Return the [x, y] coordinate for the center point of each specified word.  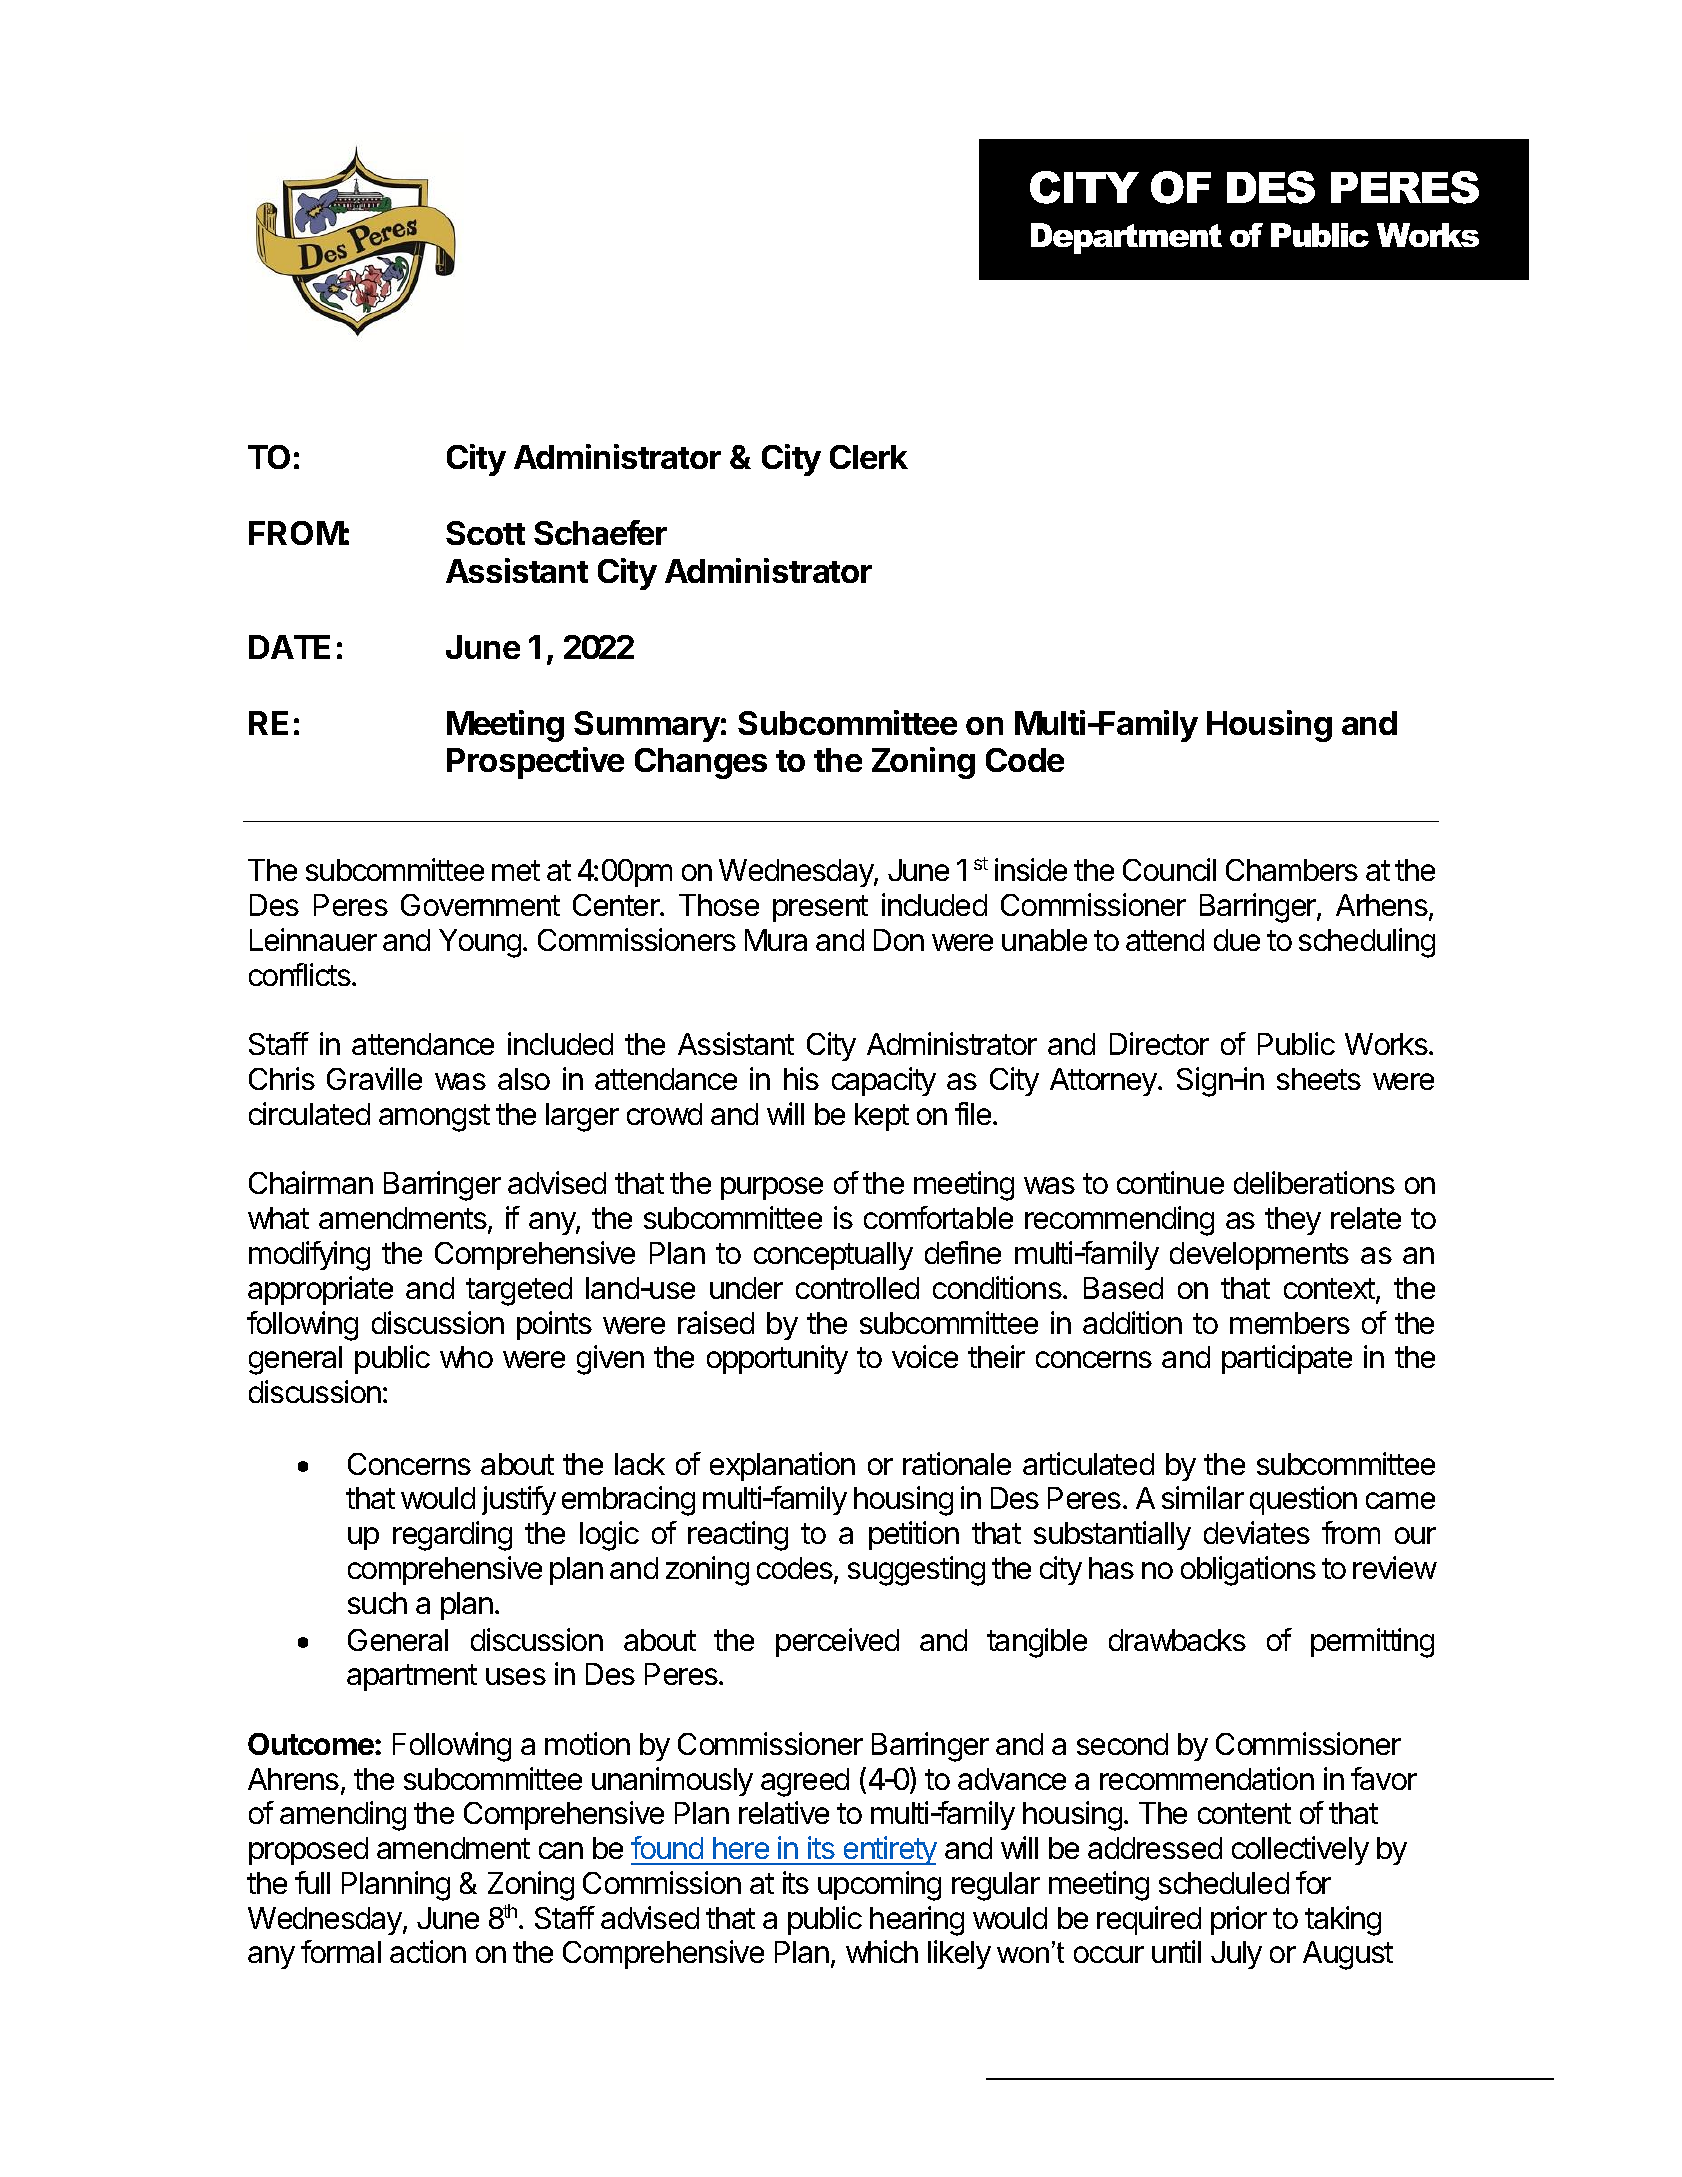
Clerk [869, 457]
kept [882, 1117]
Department [1126, 238]
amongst [434, 1118]
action [428, 1951]
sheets [1319, 1079]
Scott [485, 533]
